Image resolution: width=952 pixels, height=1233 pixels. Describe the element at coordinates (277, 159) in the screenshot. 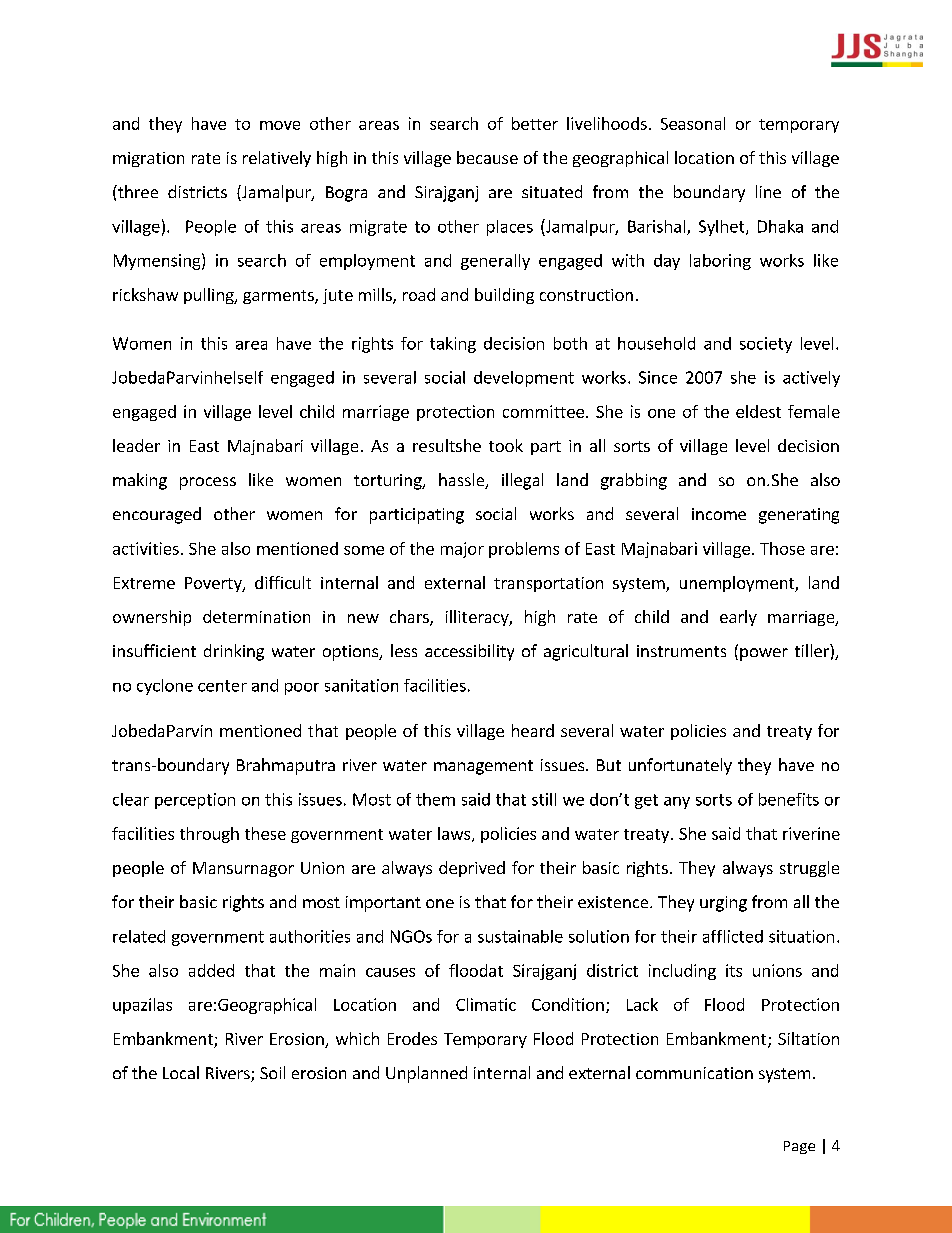

I see `relatively` at that location.
